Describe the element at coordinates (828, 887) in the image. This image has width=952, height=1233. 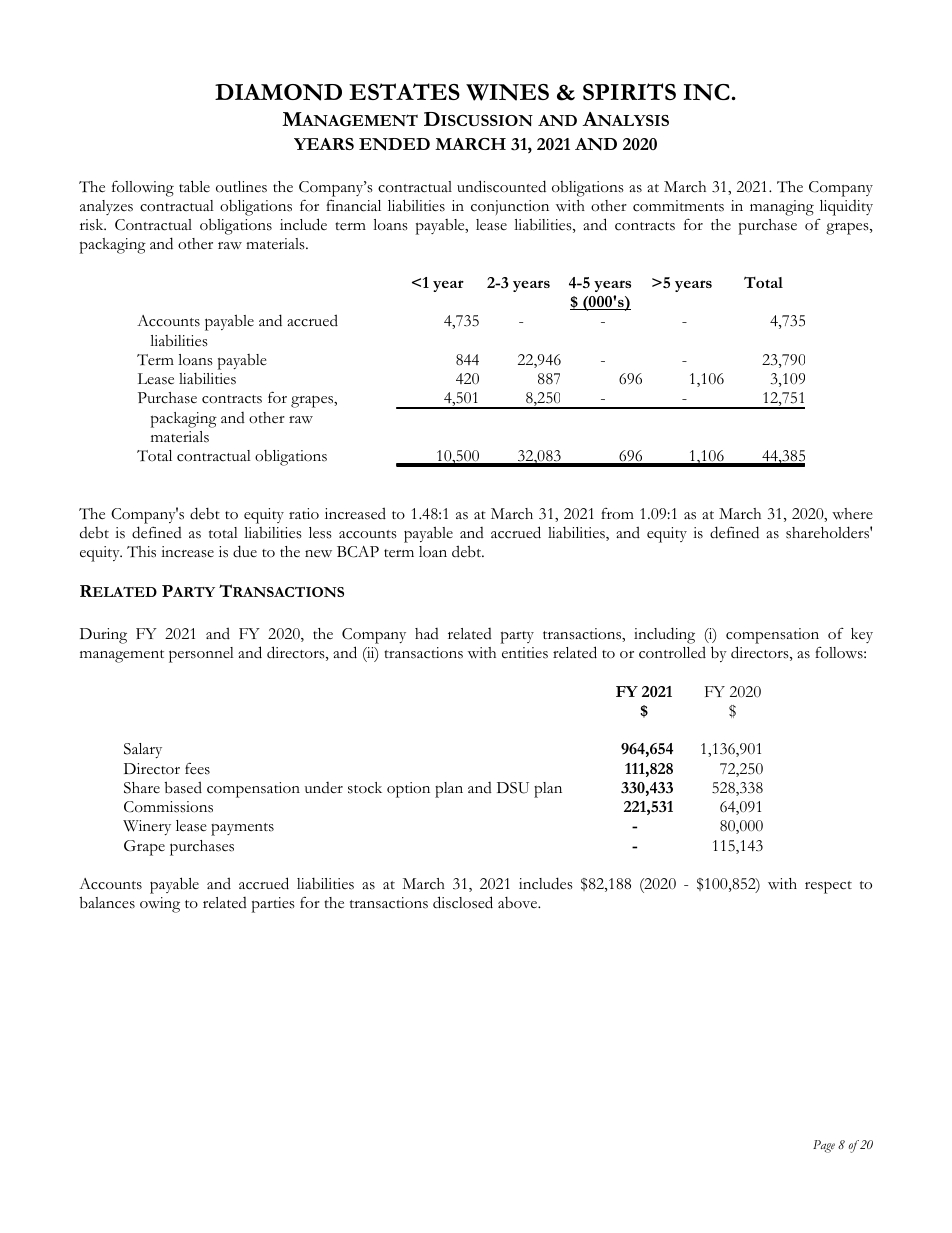
I see `respect` at that location.
